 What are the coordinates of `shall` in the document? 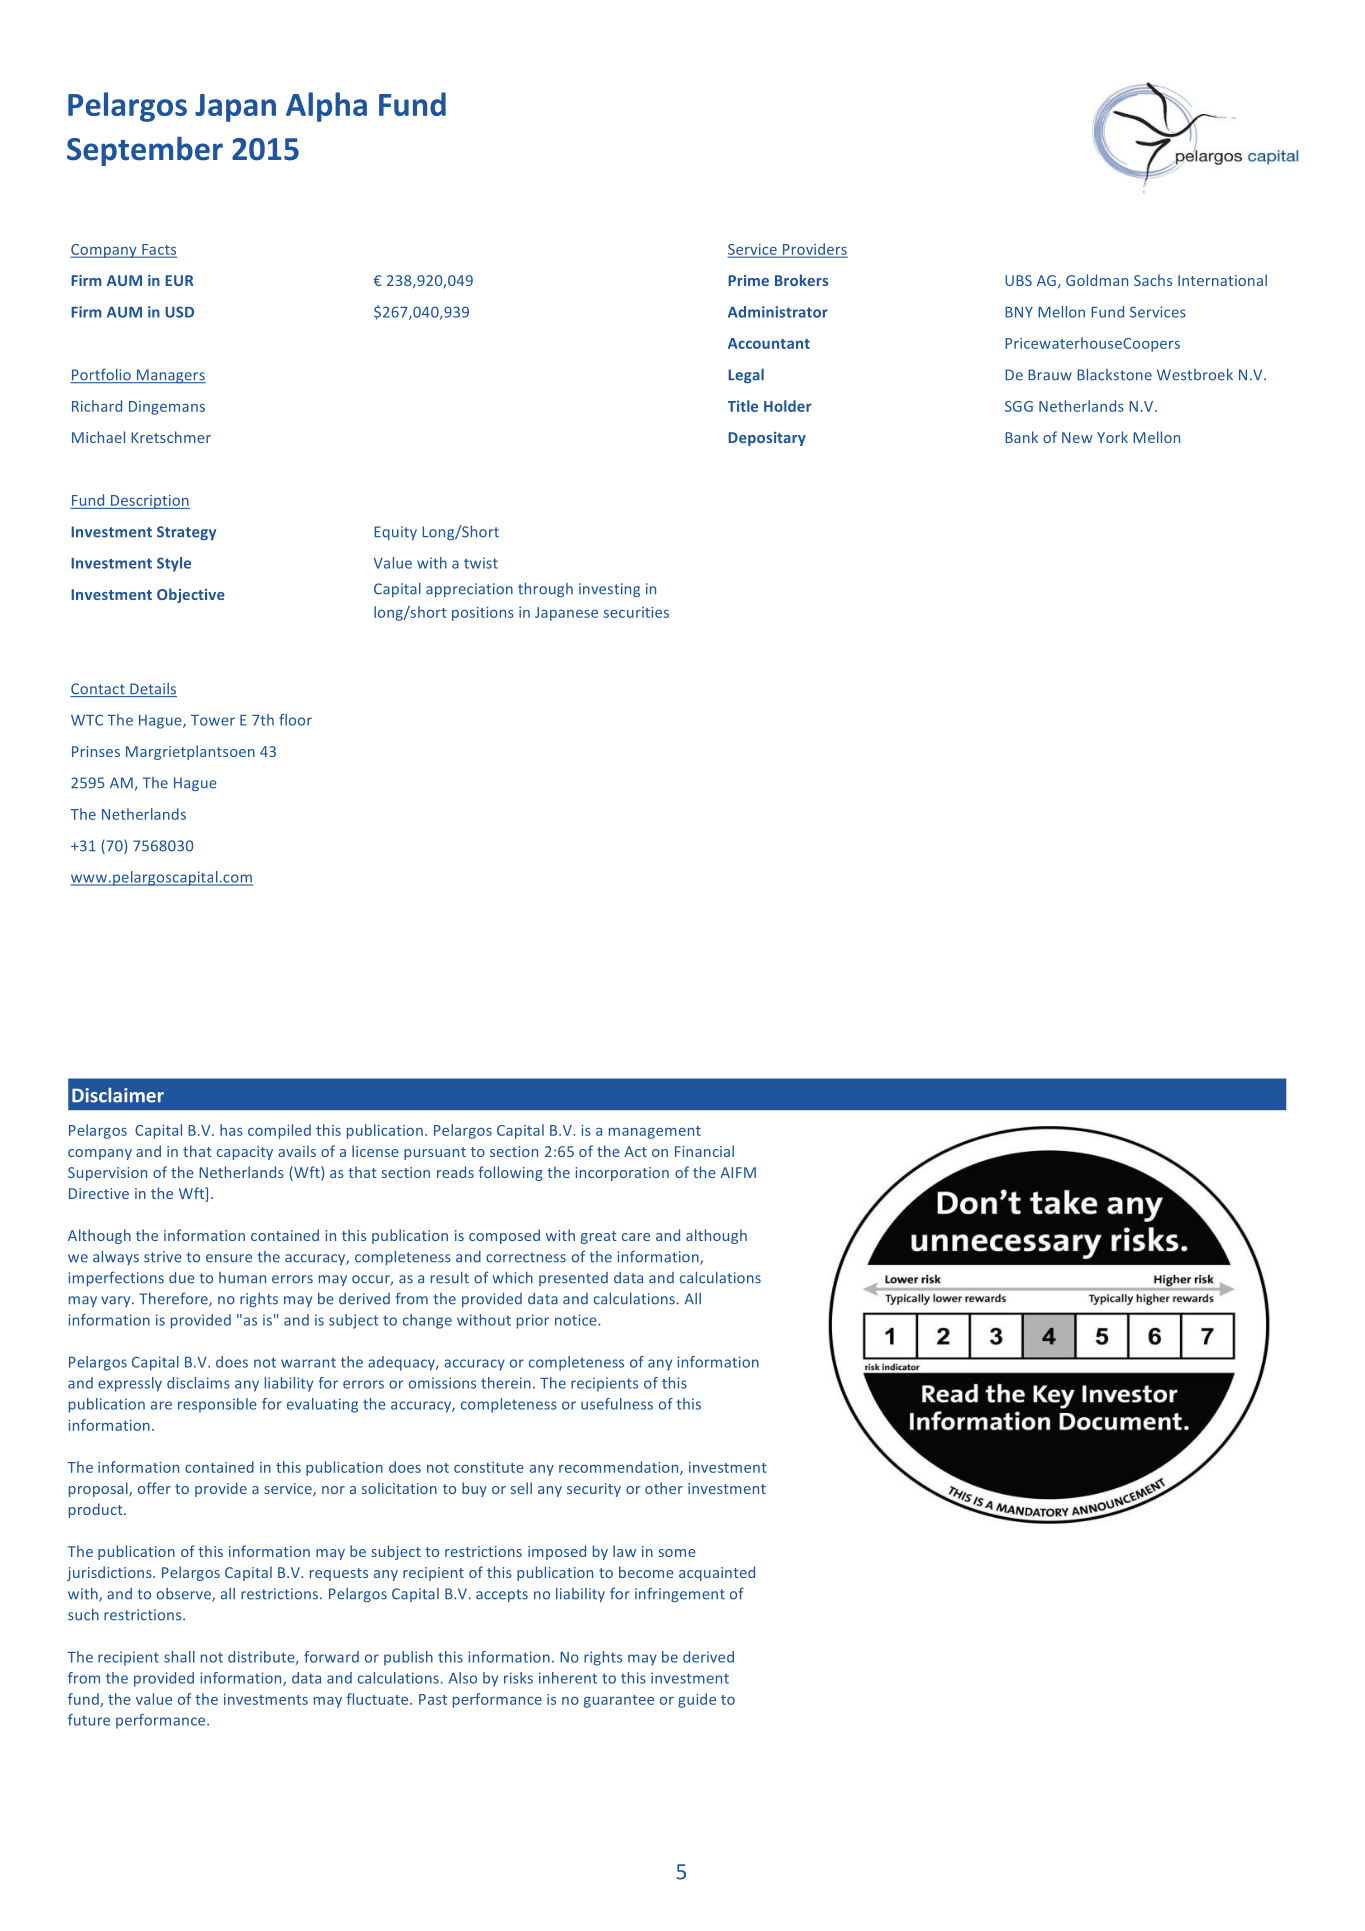 It's located at (179, 1657).
